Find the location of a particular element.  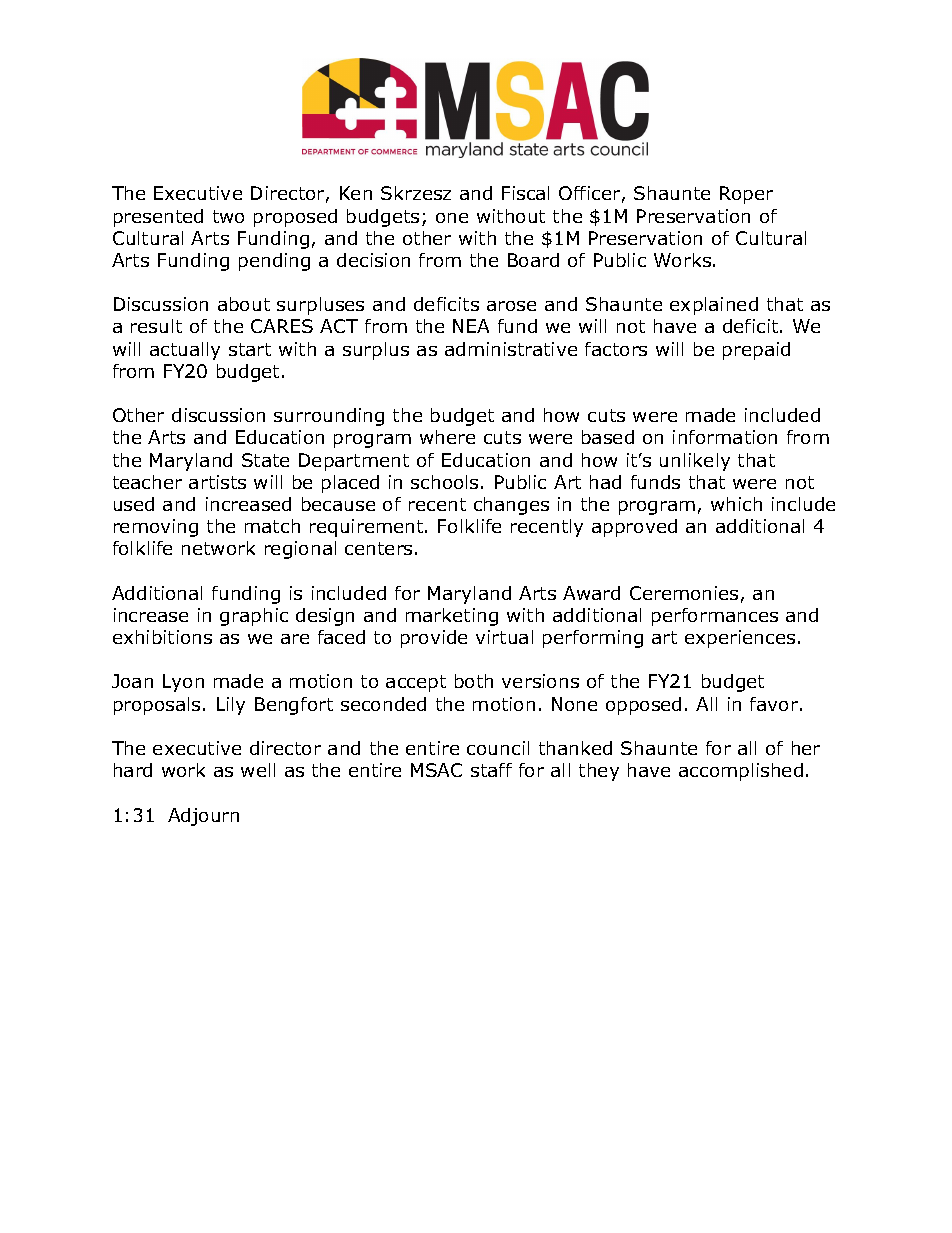

NEA is located at coordinates (471, 326).
